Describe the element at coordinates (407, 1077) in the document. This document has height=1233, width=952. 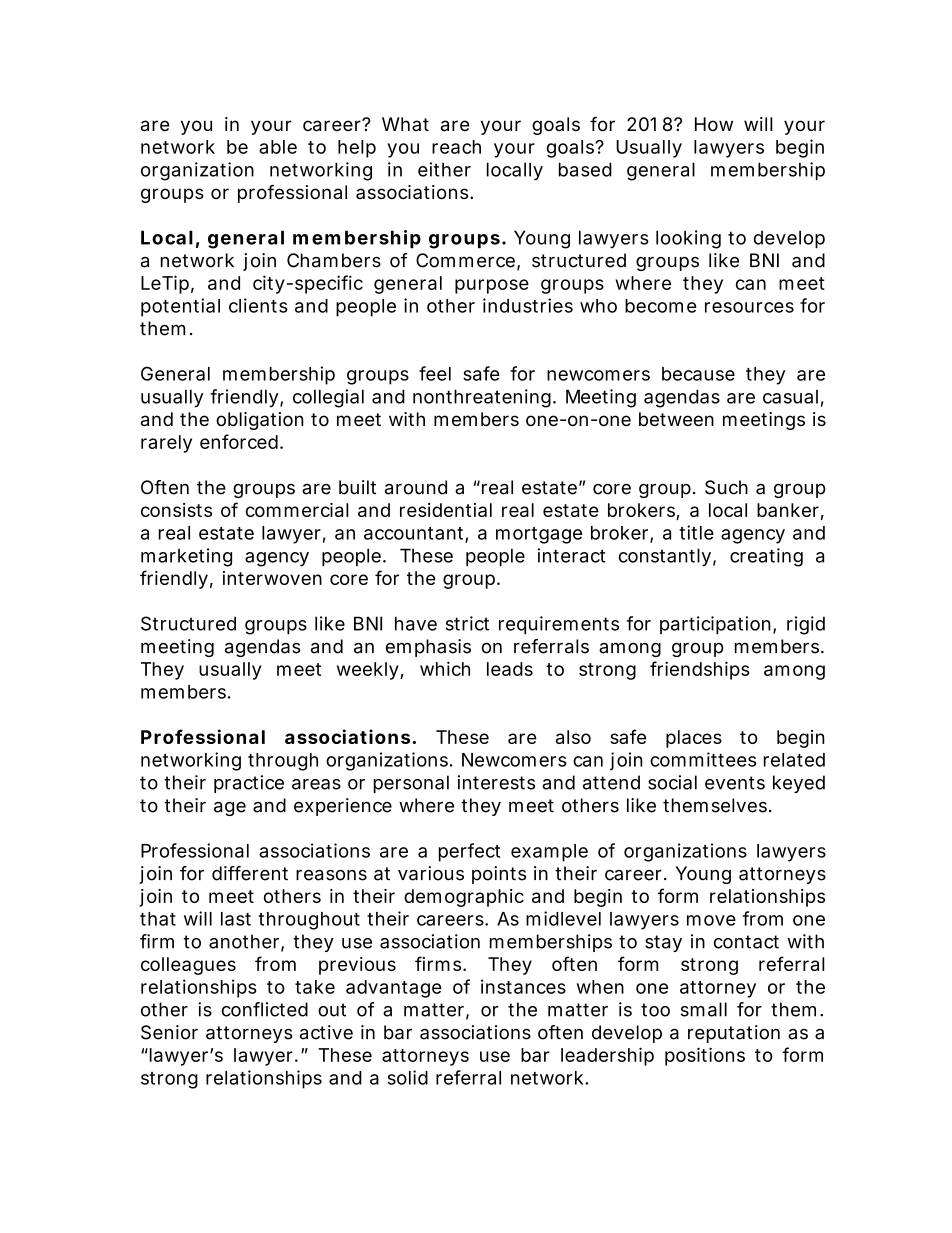
I see `solid` at that location.
